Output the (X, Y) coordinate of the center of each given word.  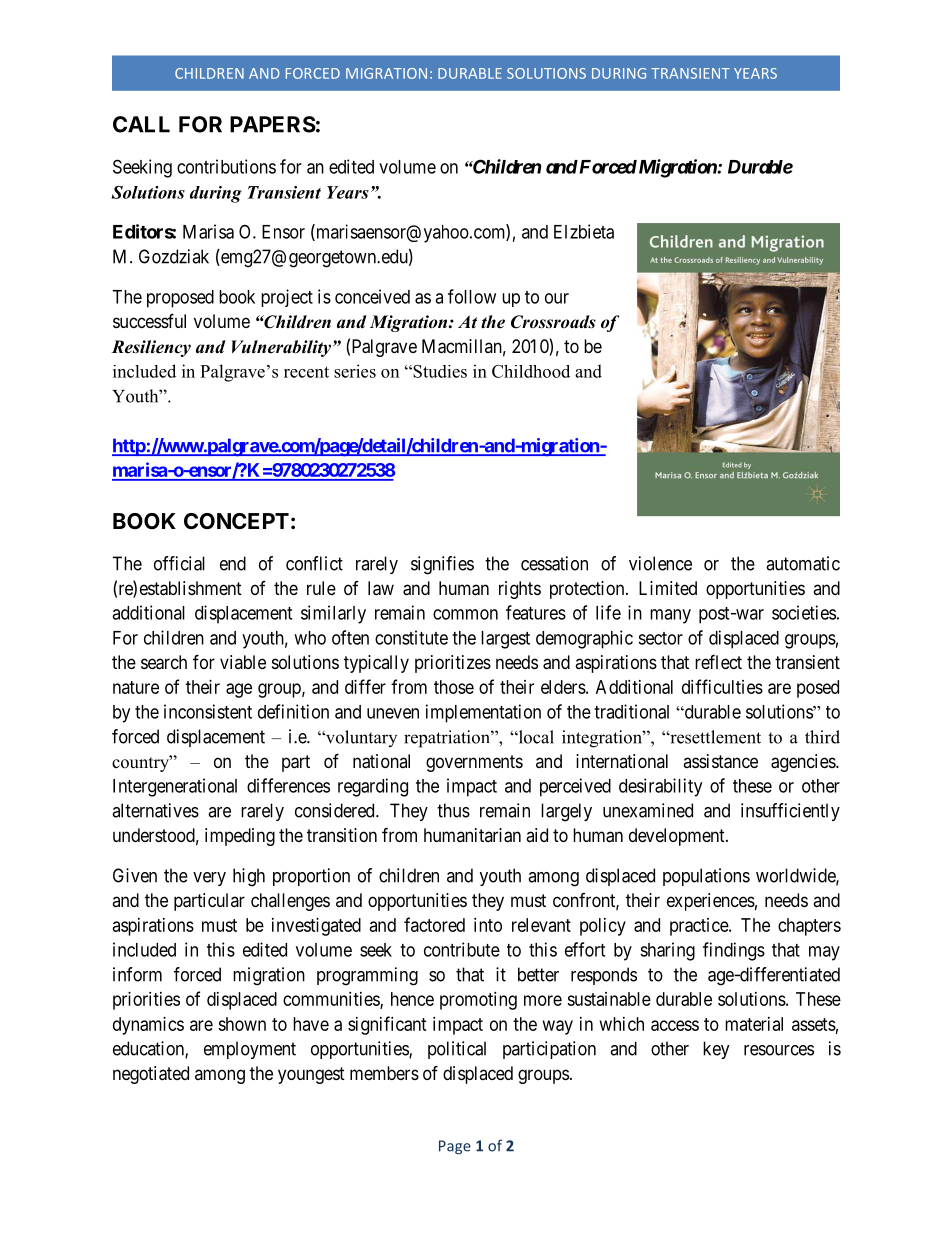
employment (250, 1050)
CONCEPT (236, 521)
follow (472, 296)
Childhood (531, 371)
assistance (720, 761)
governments (474, 763)
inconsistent (208, 711)
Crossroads (553, 322)
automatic (803, 563)
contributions (226, 166)
